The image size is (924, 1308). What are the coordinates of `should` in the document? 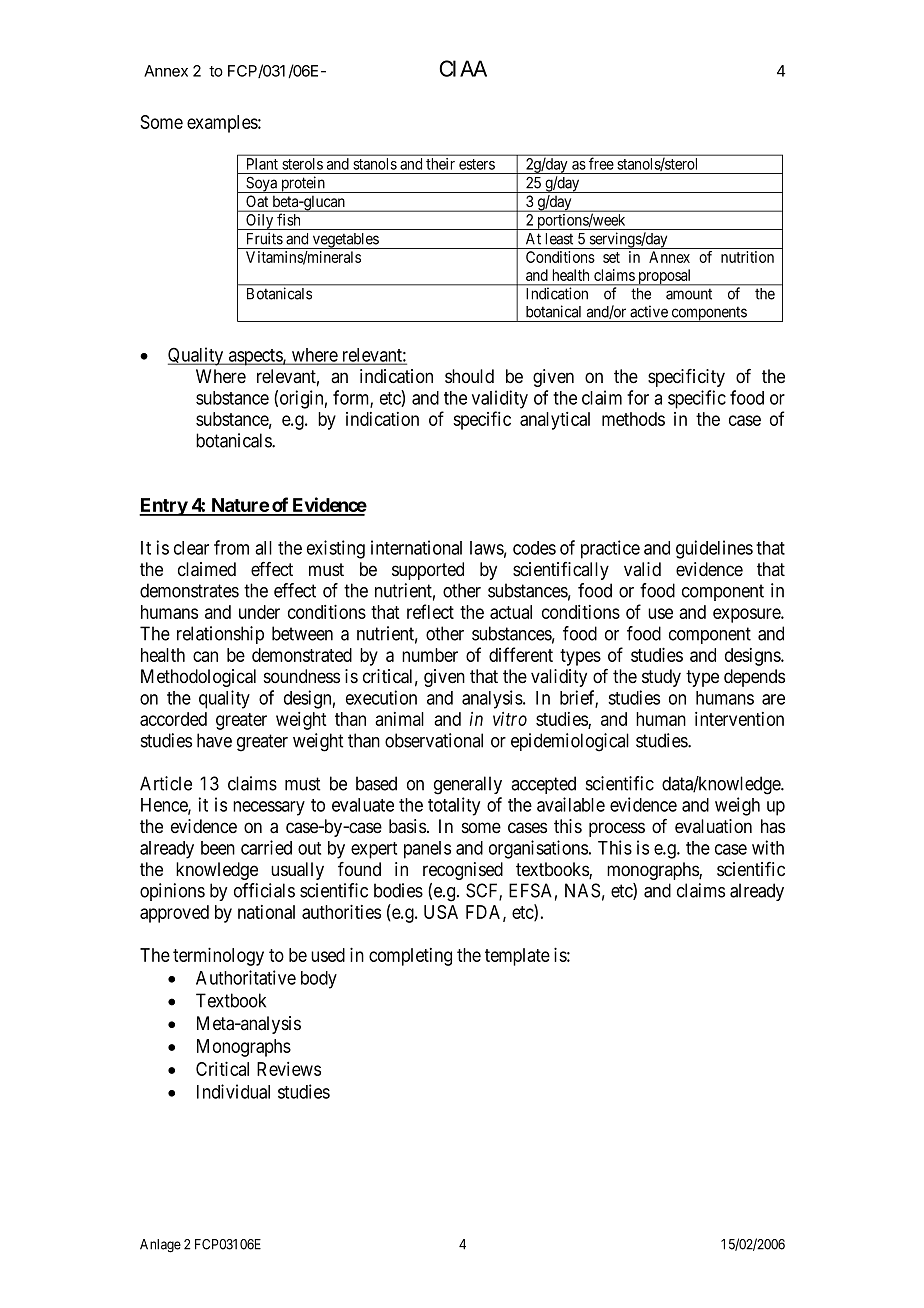 It's located at (469, 376).
